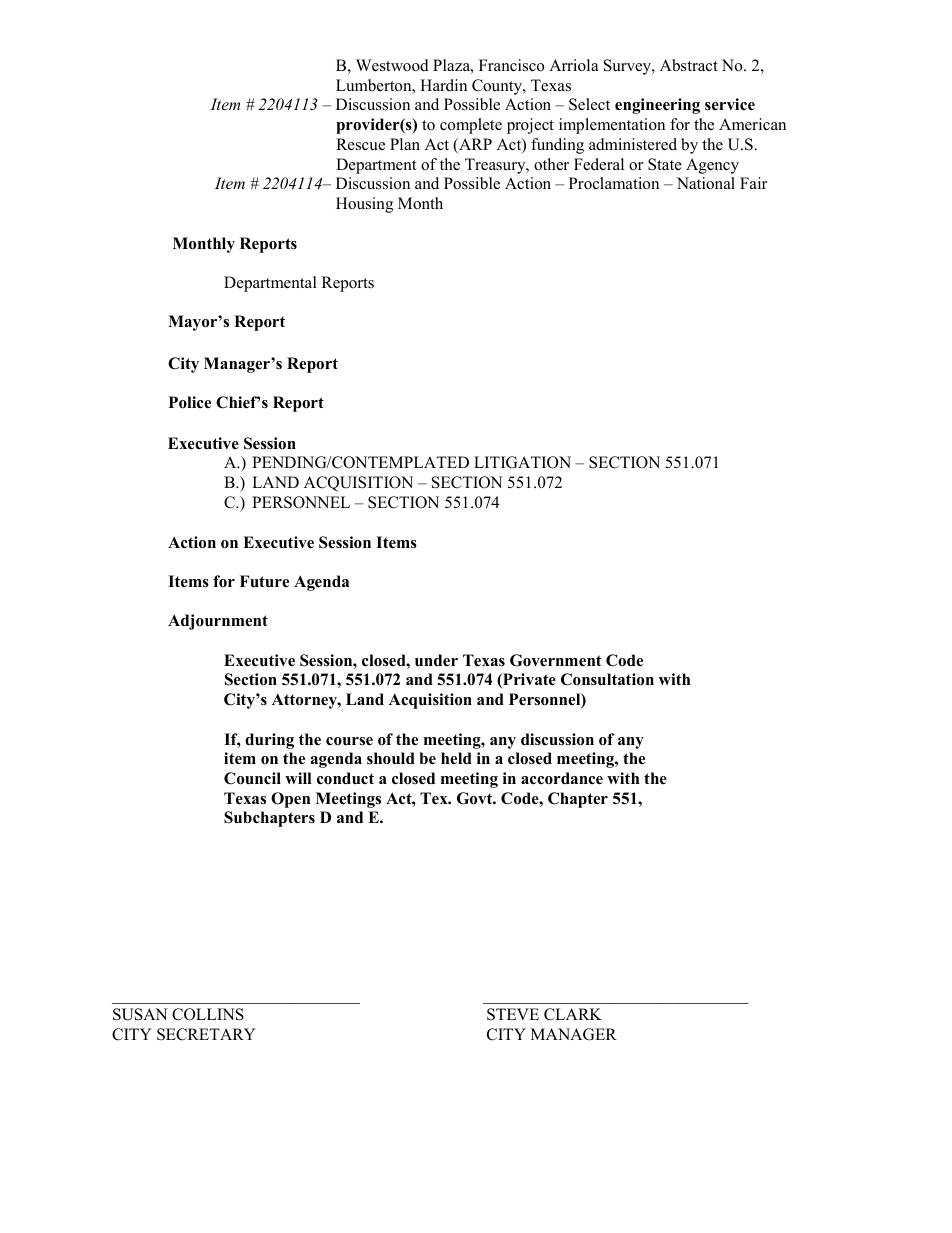 Image resolution: width=952 pixels, height=1233 pixels. I want to click on engineering, so click(657, 106).
